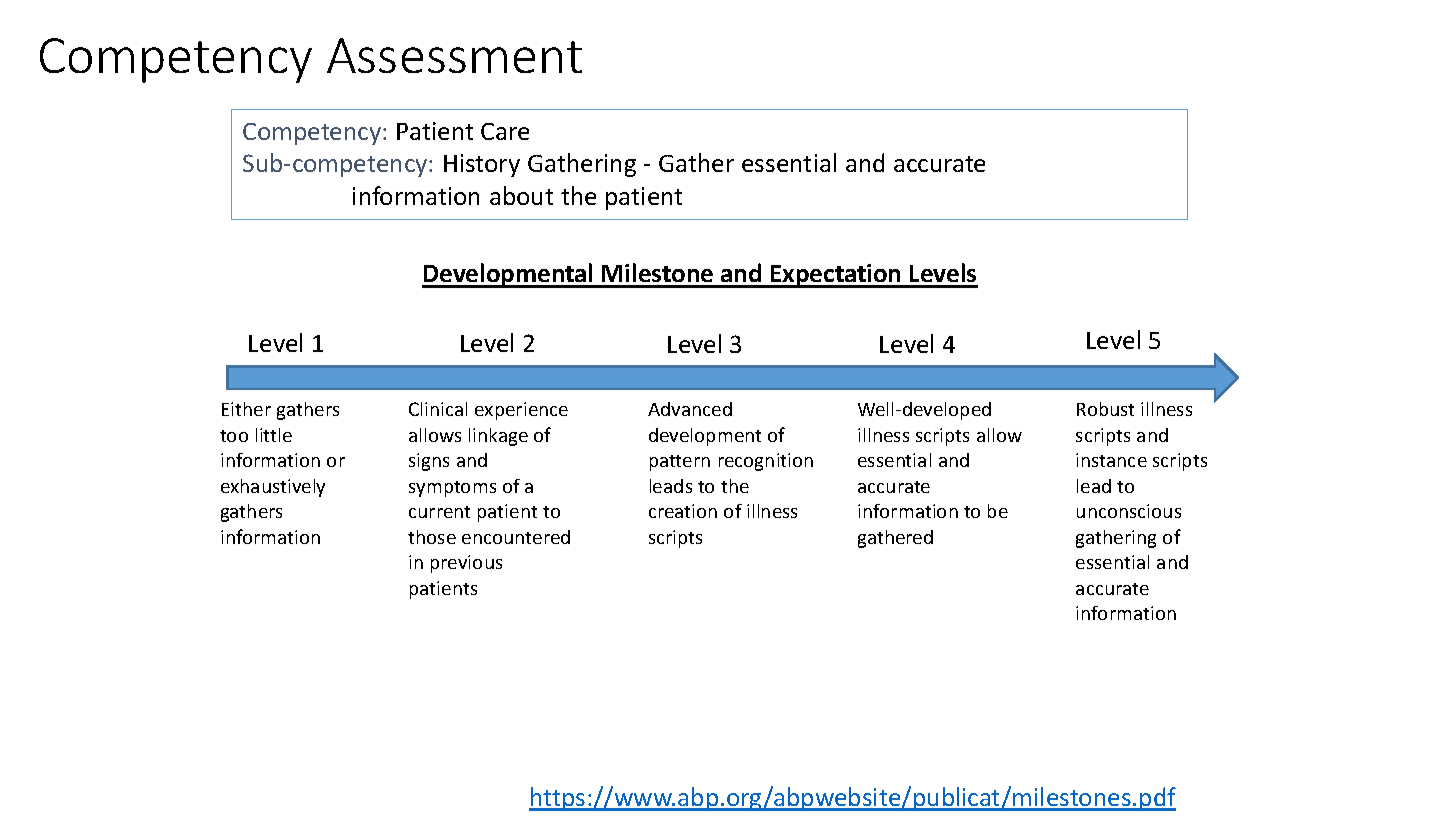 Image resolution: width=1456 pixels, height=819 pixels. What do you see at coordinates (274, 435) in the screenshot?
I see `little` at bounding box center [274, 435].
